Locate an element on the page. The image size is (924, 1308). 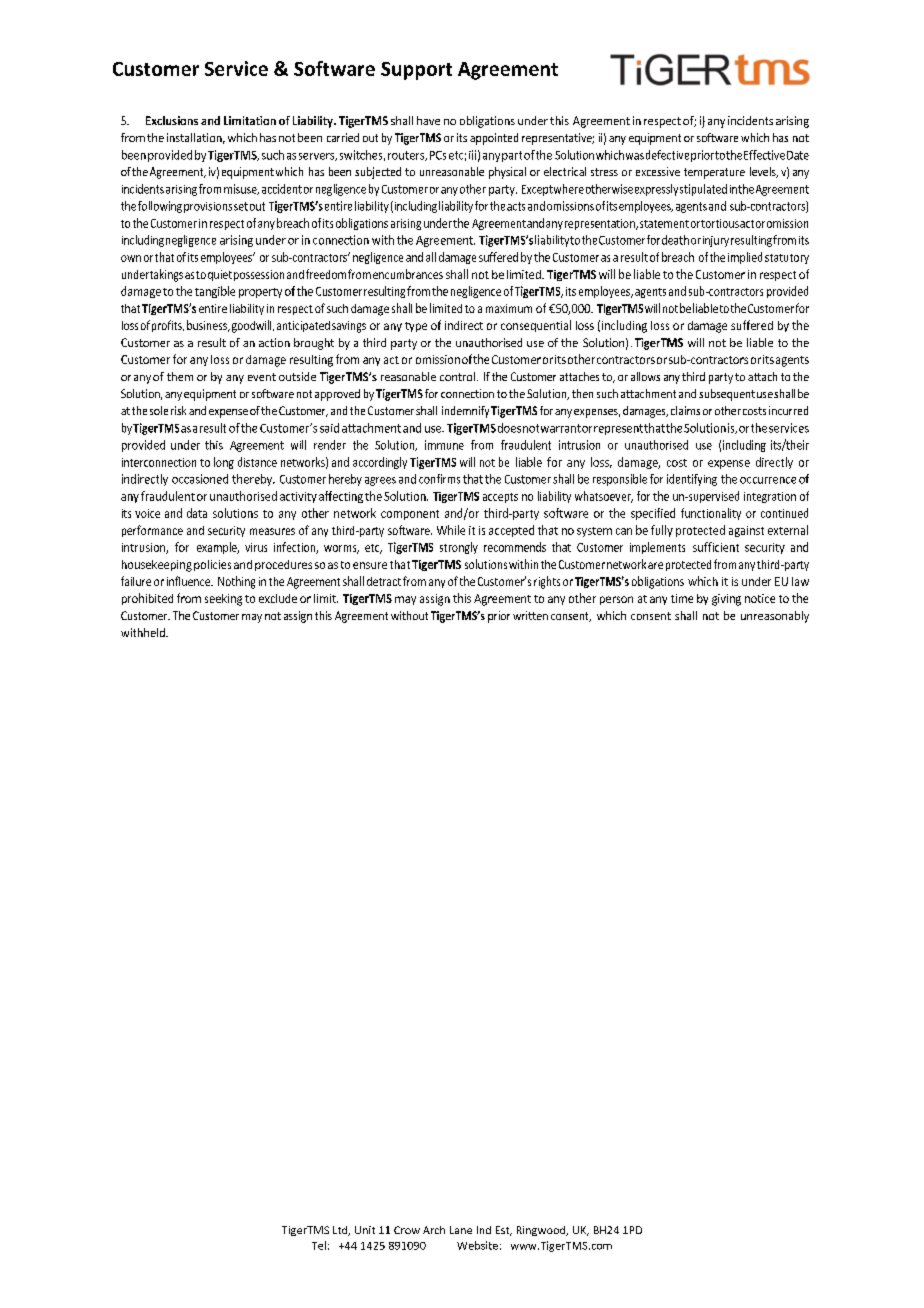
Arch is located at coordinates (434, 1230).
